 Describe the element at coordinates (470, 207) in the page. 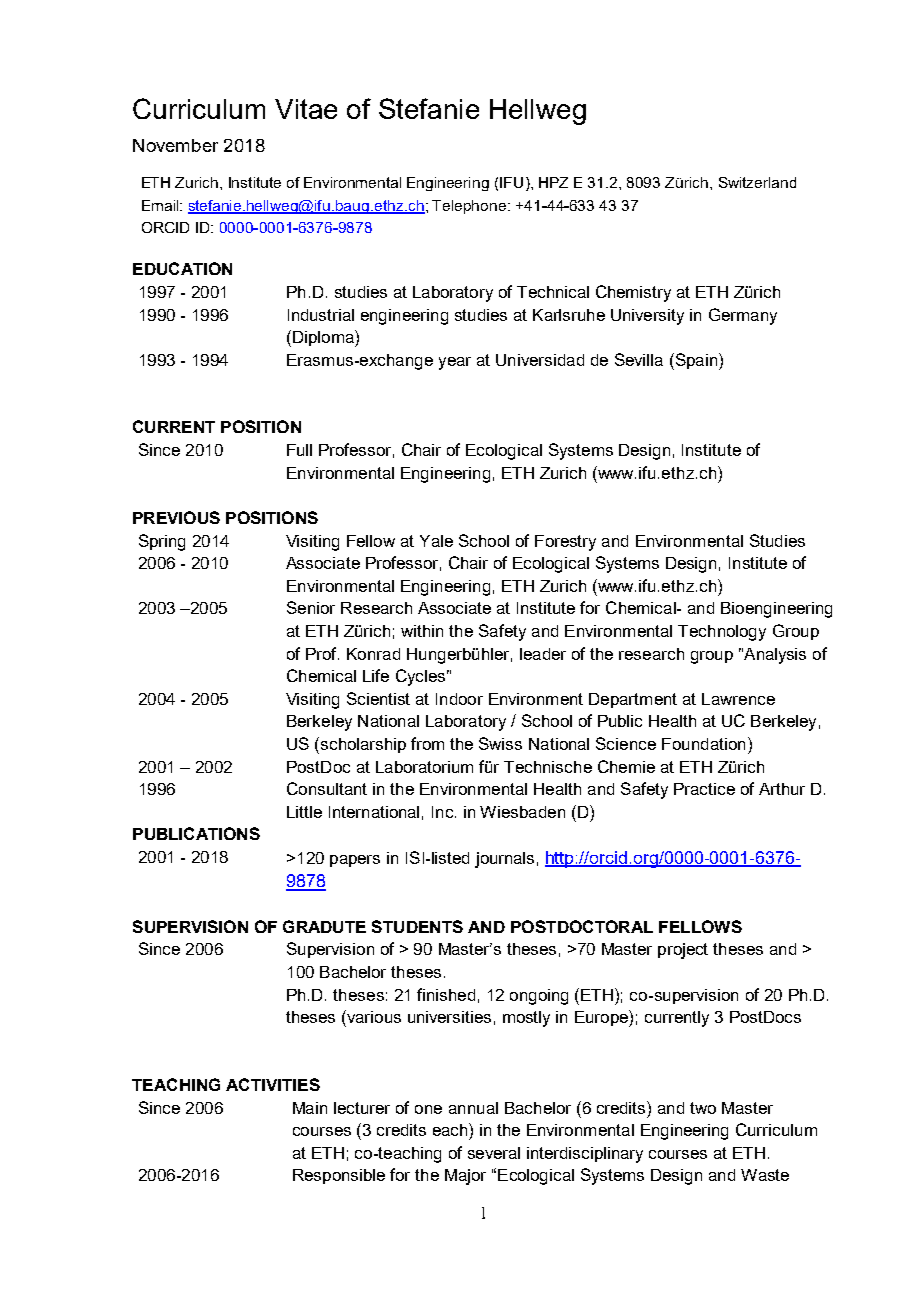

I see `Telephone` at that location.
